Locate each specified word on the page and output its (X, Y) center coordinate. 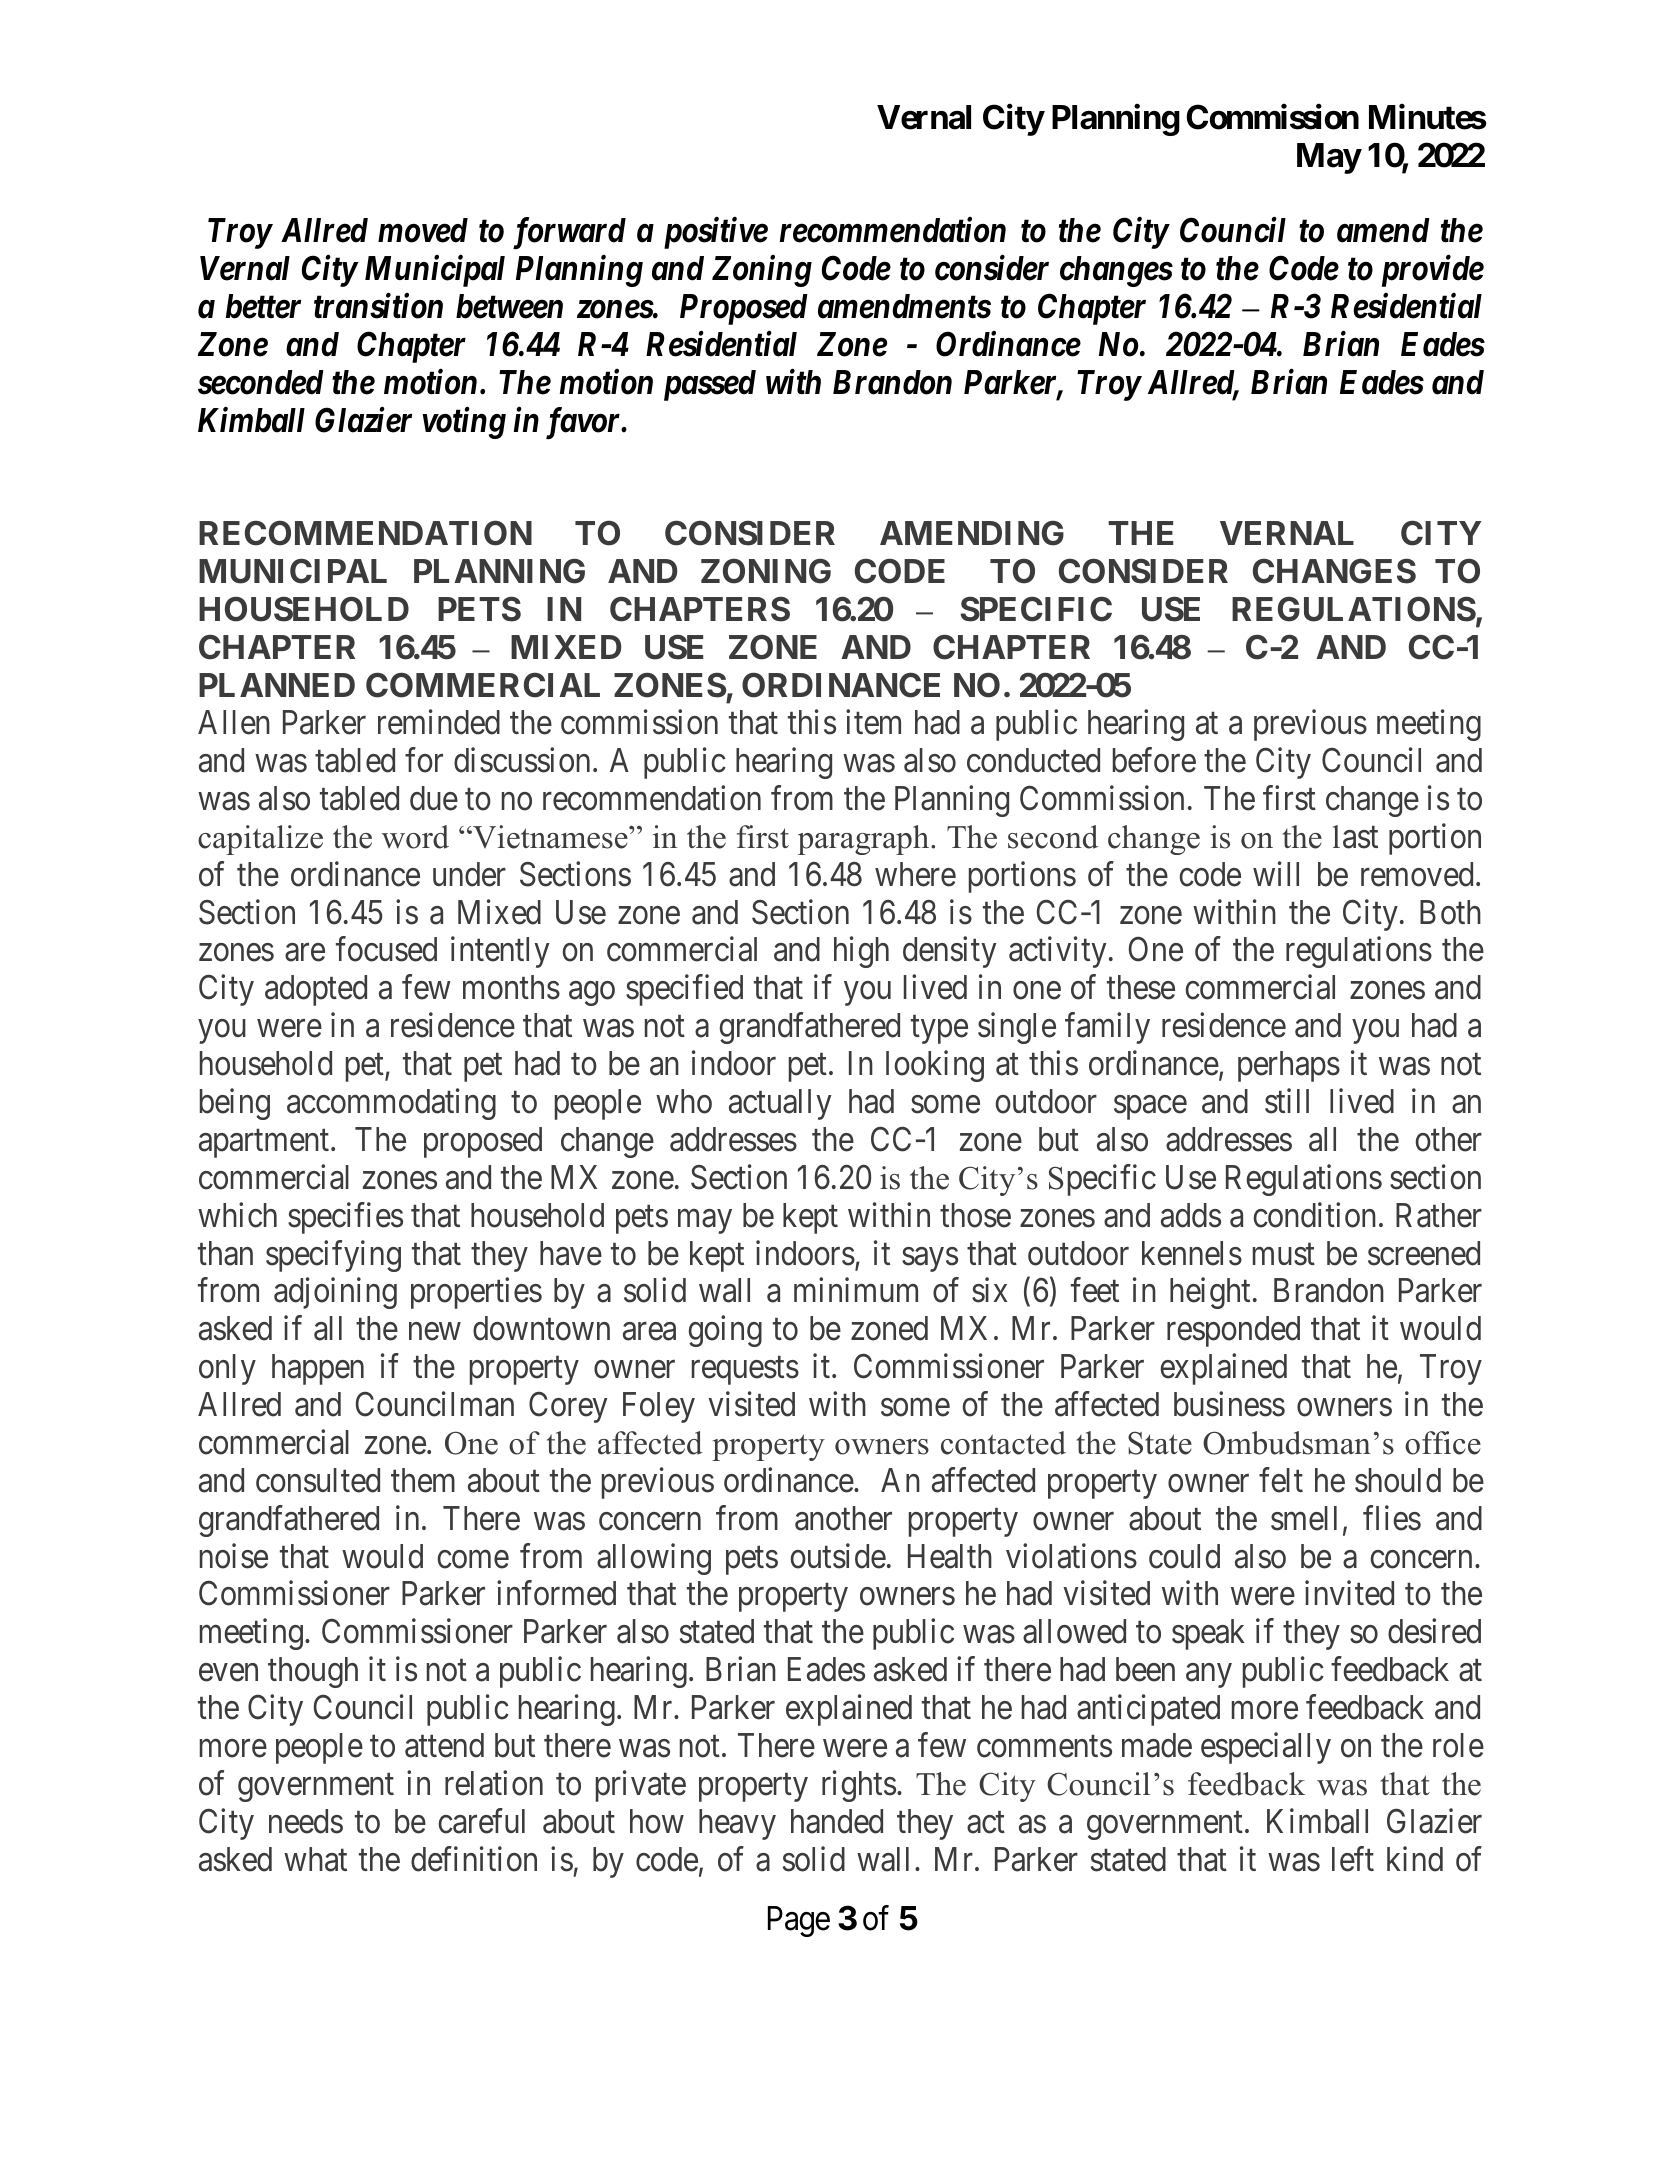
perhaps (1289, 1066)
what (315, 1859)
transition (378, 306)
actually (780, 1104)
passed (710, 385)
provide (1433, 271)
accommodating (391, 1104)
